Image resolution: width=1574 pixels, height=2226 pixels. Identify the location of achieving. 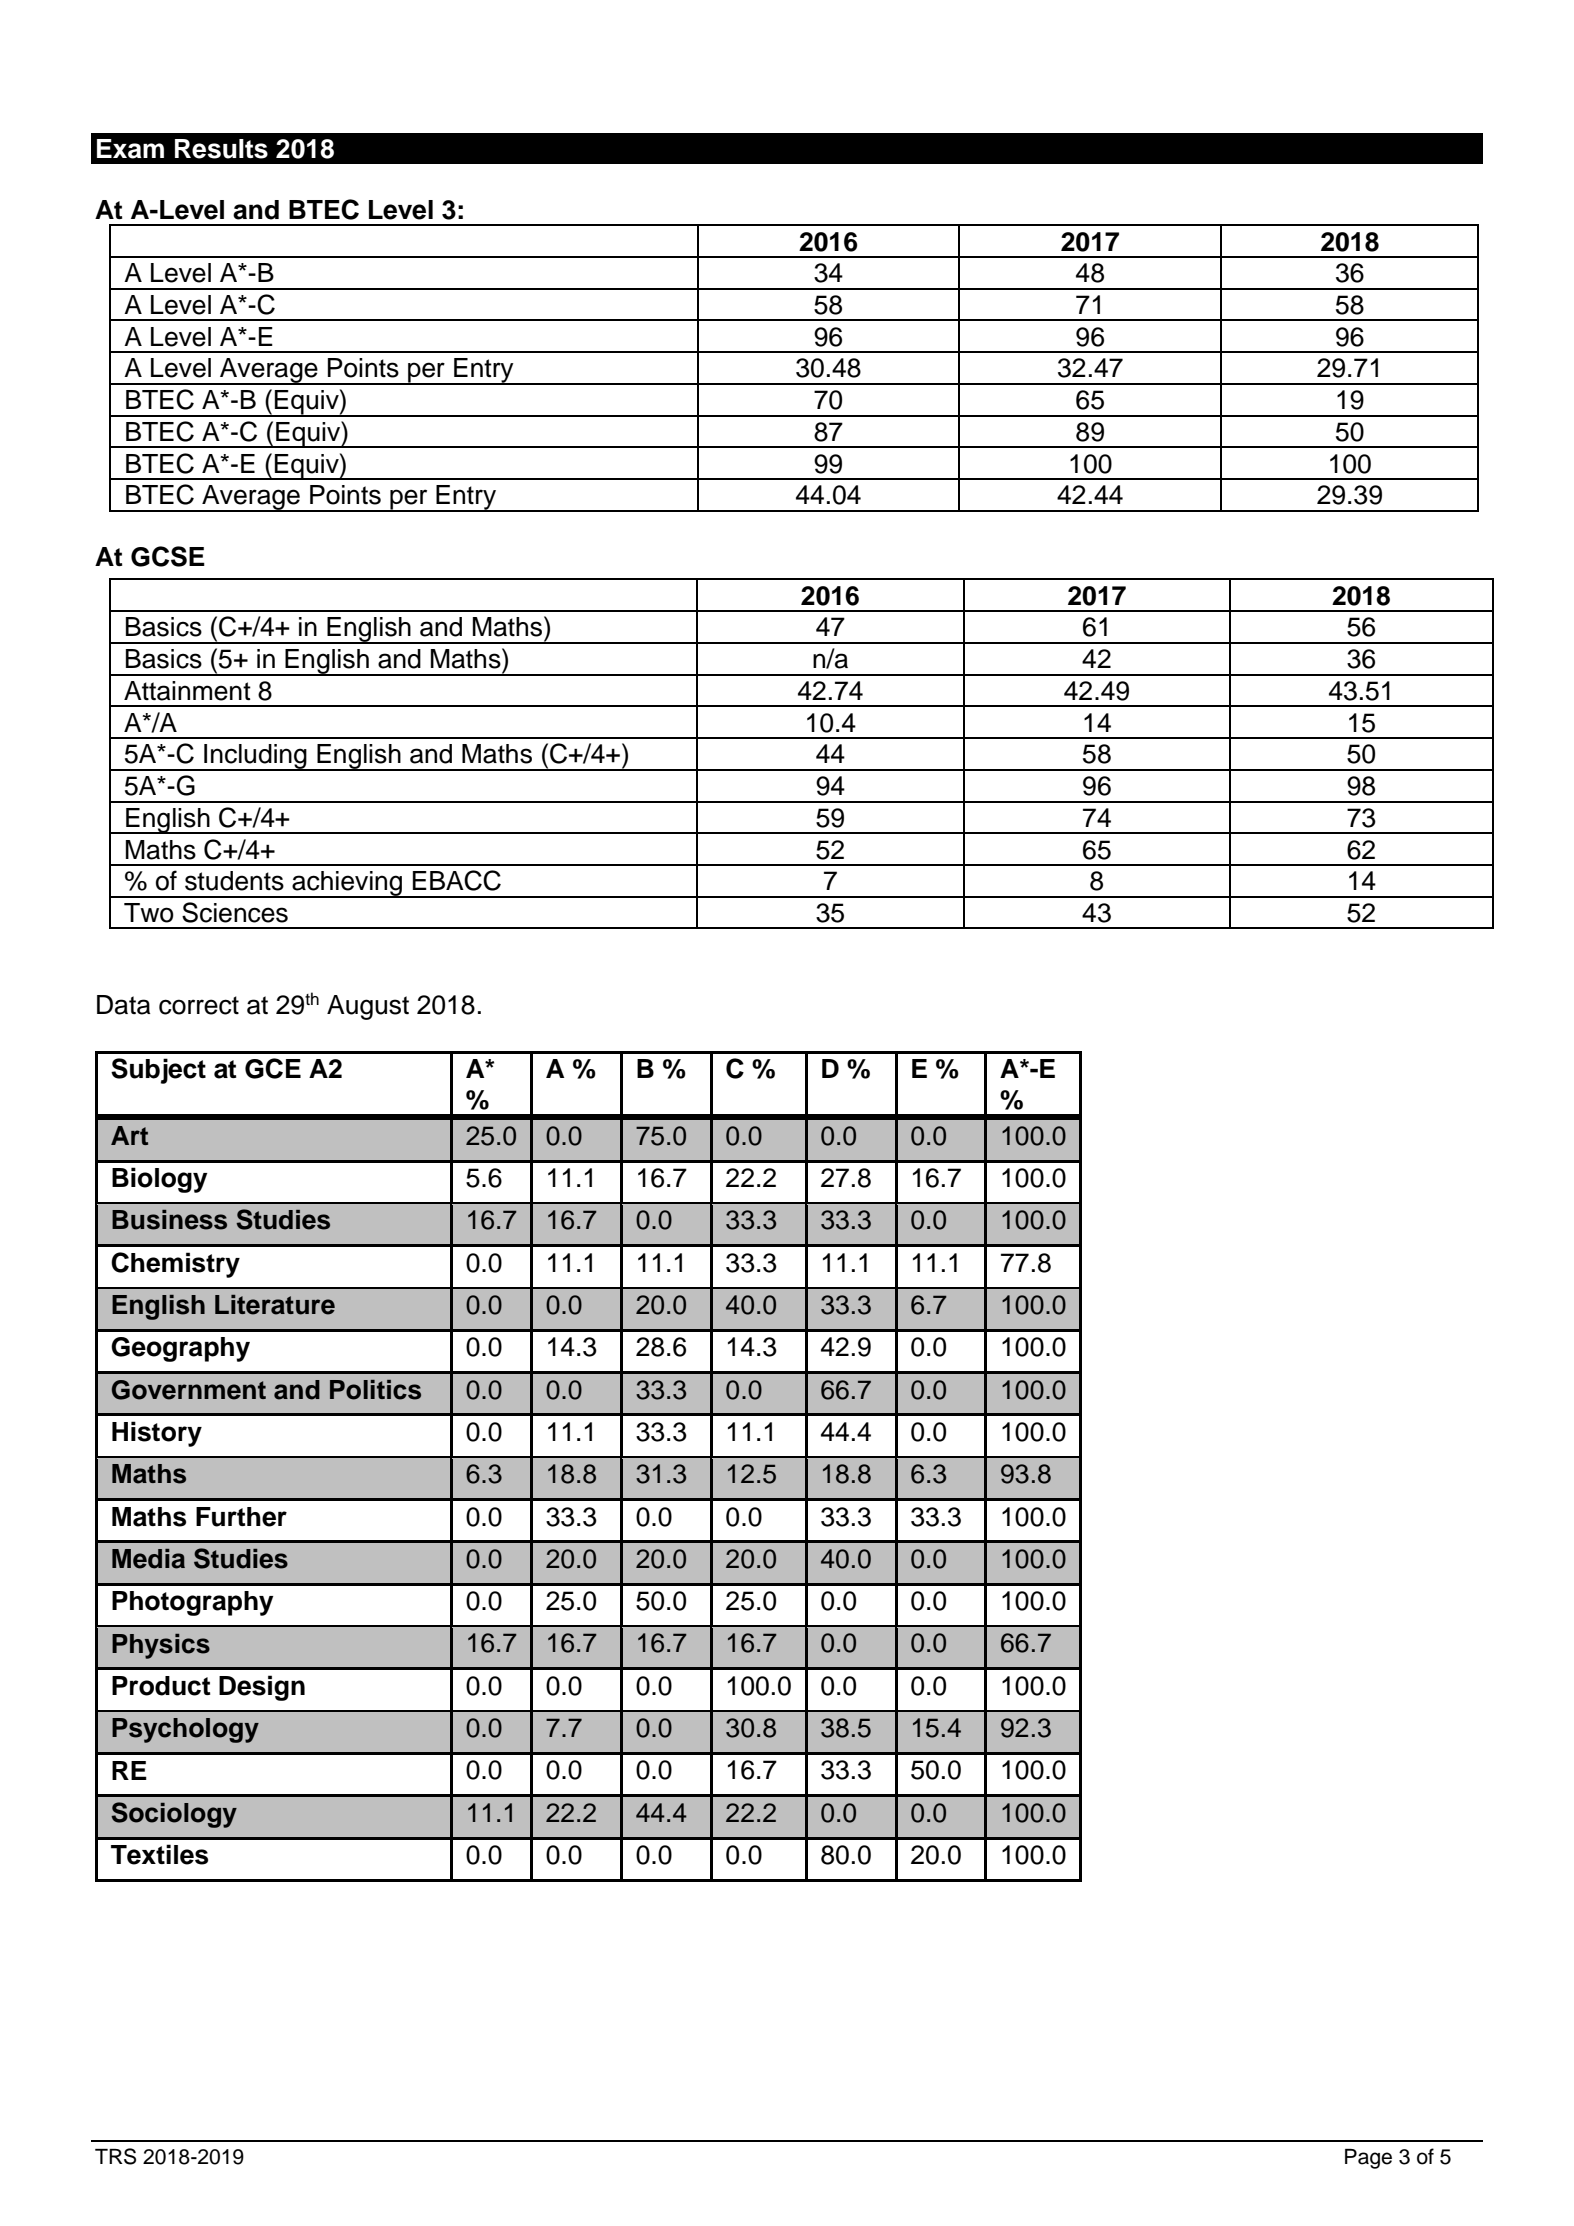
(347, 884).
